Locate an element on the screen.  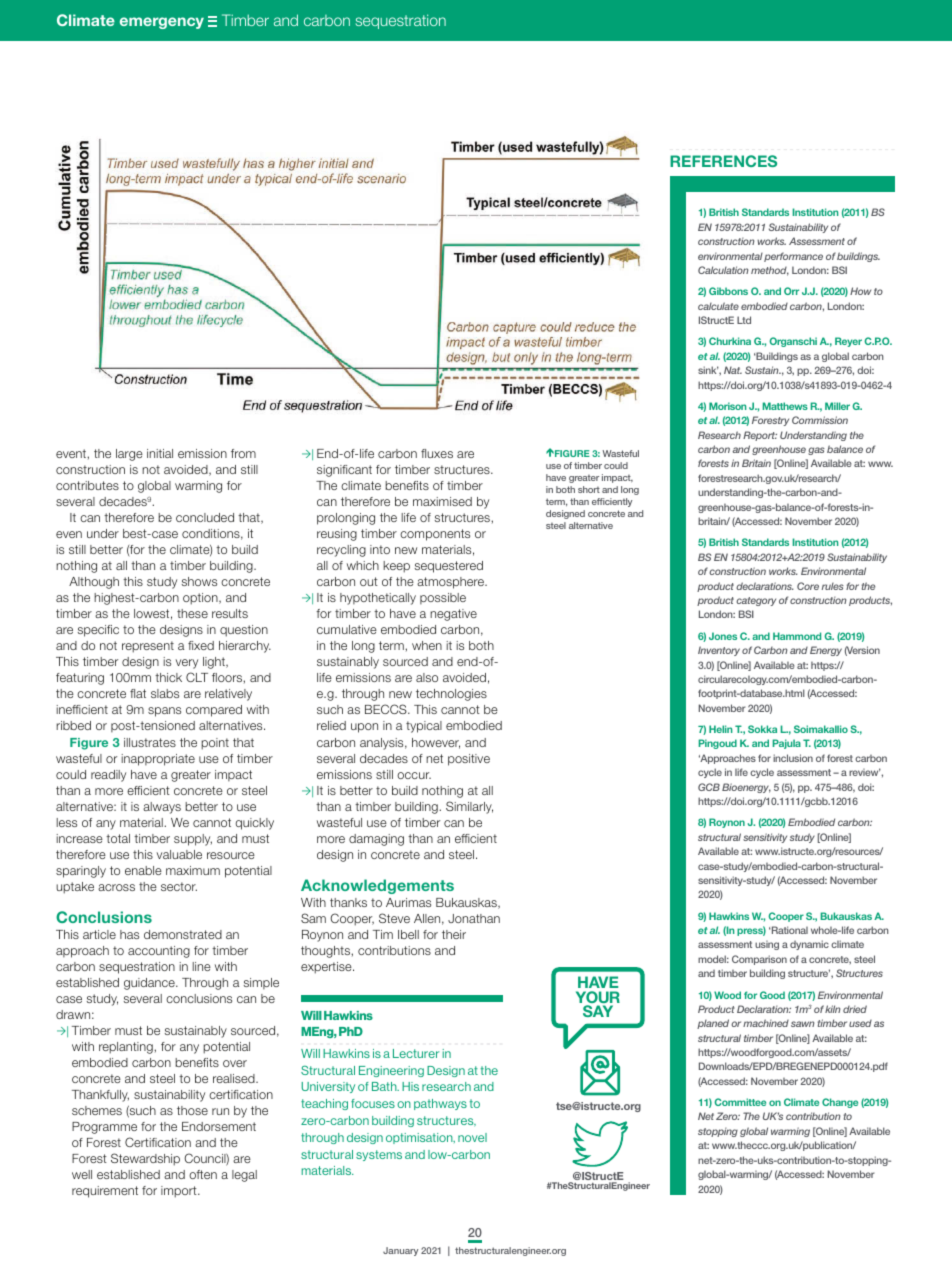
January is located at coordinates (400, 1251).
